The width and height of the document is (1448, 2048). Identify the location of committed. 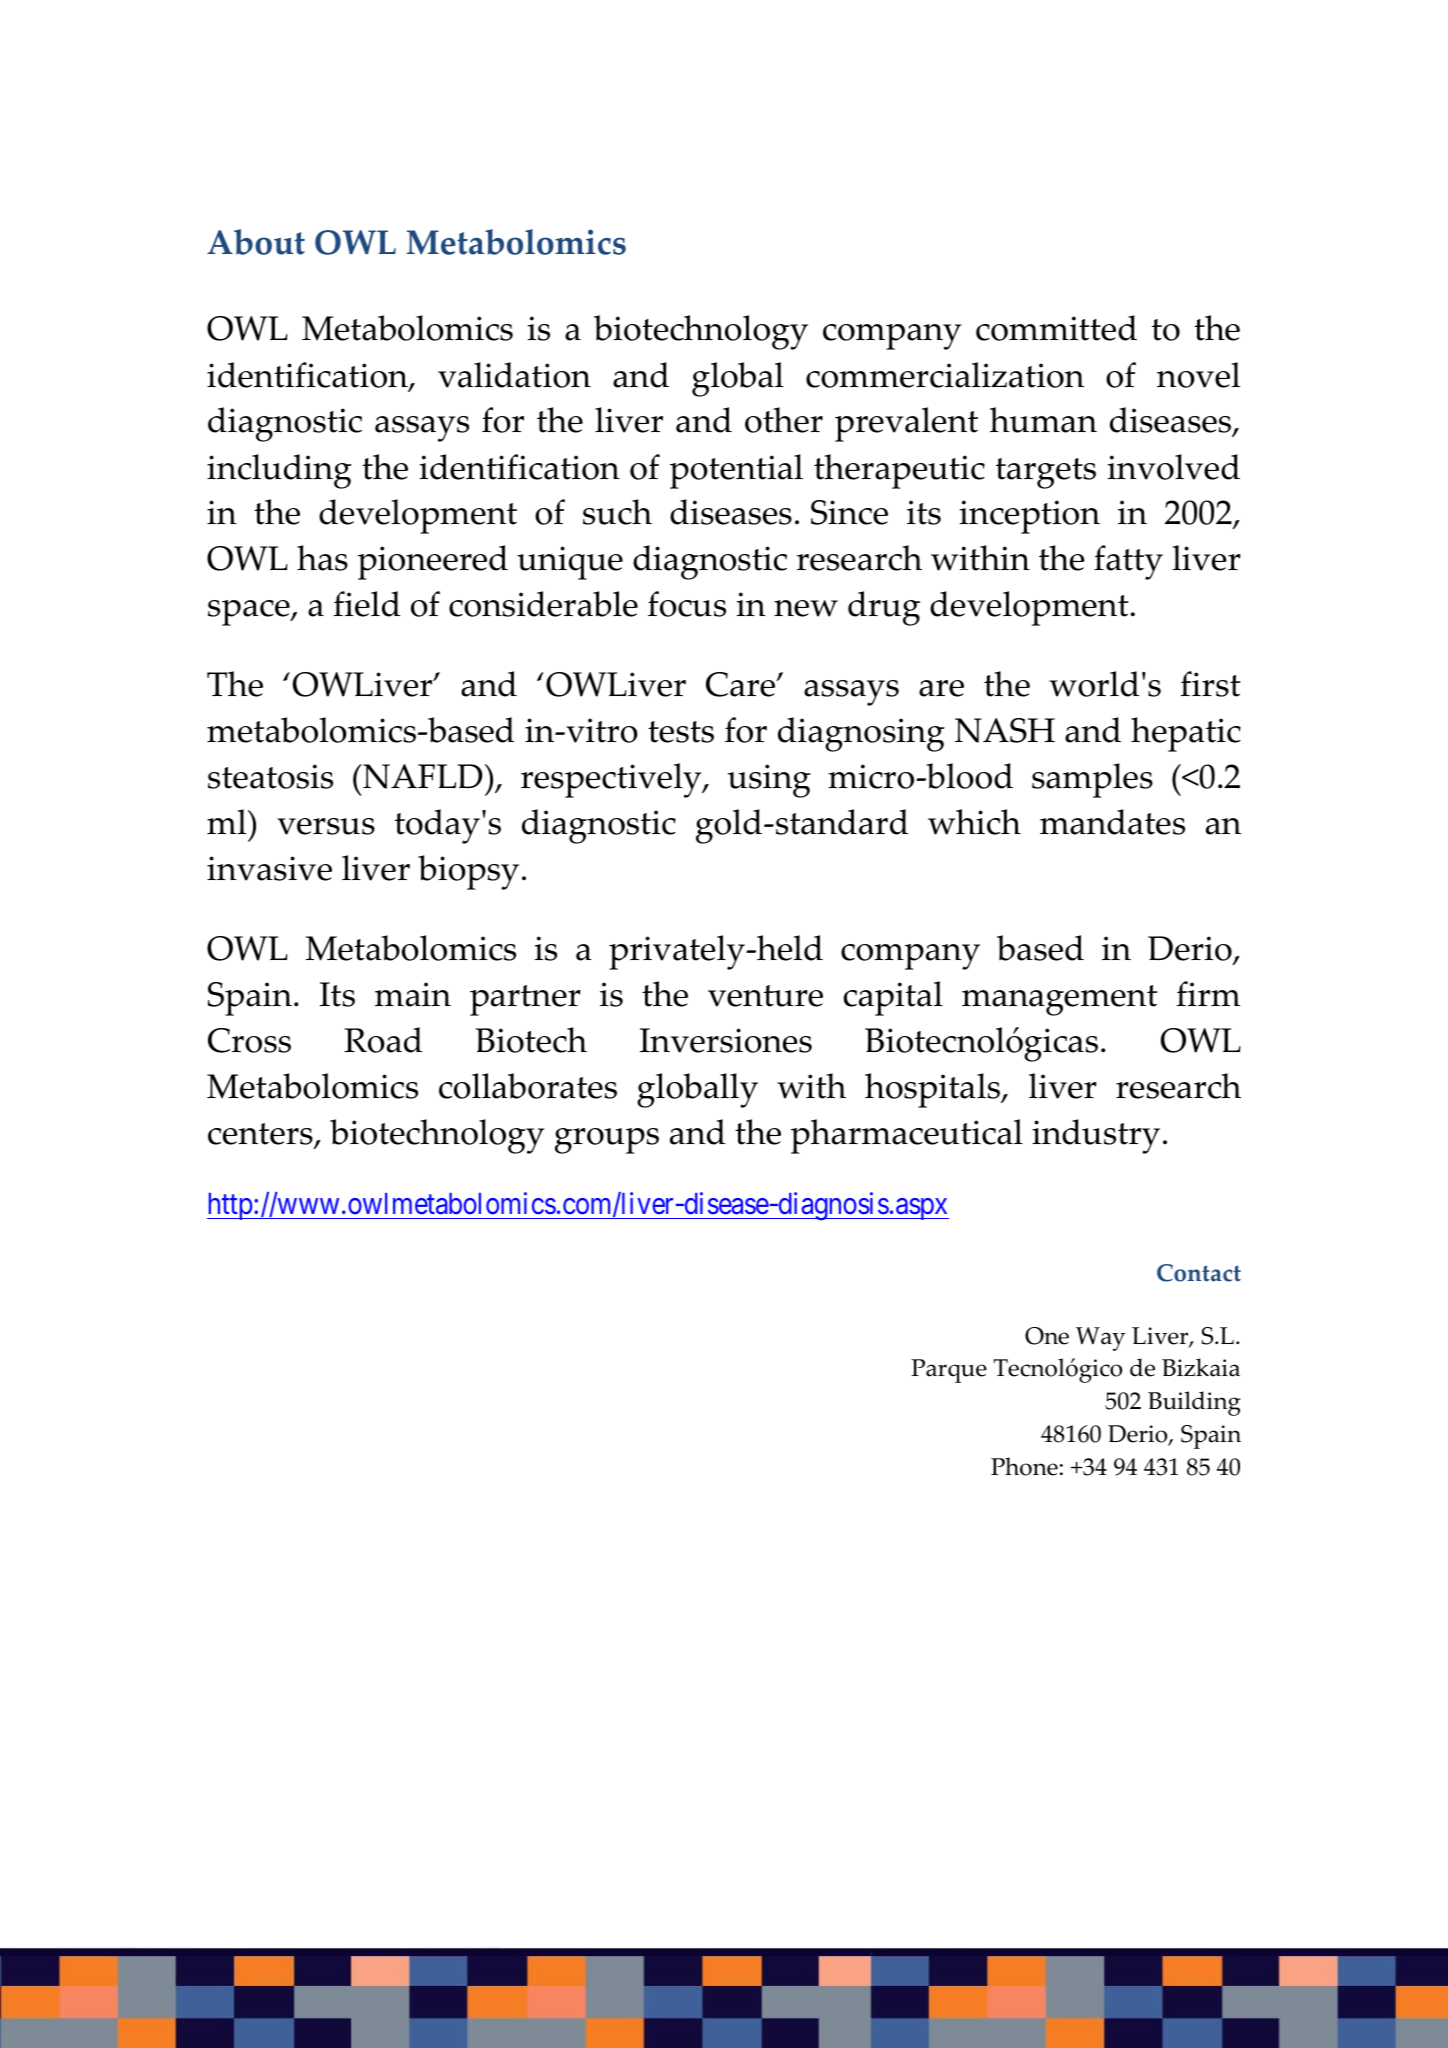
(1056, 328).
